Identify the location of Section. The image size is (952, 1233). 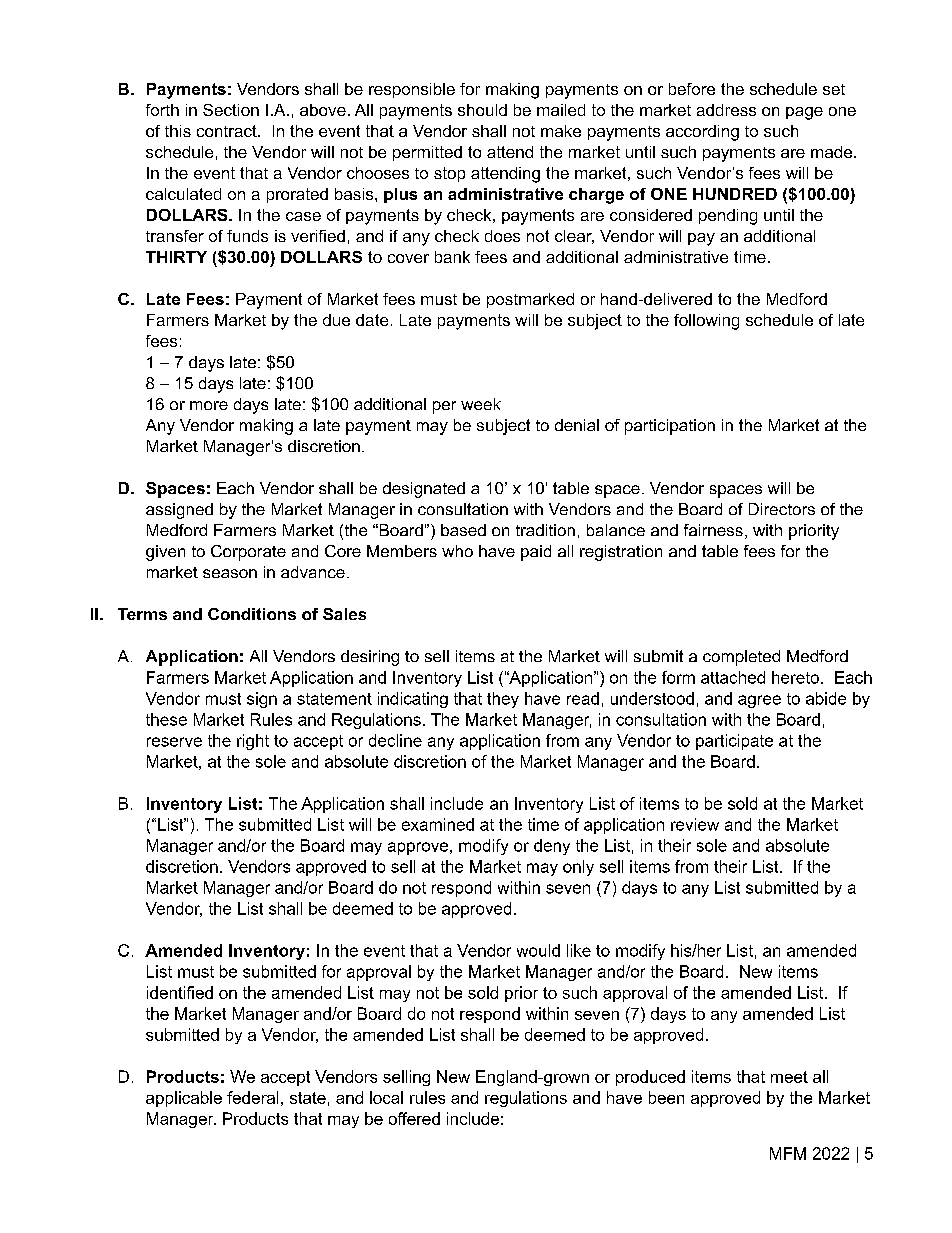
(231, 110).
